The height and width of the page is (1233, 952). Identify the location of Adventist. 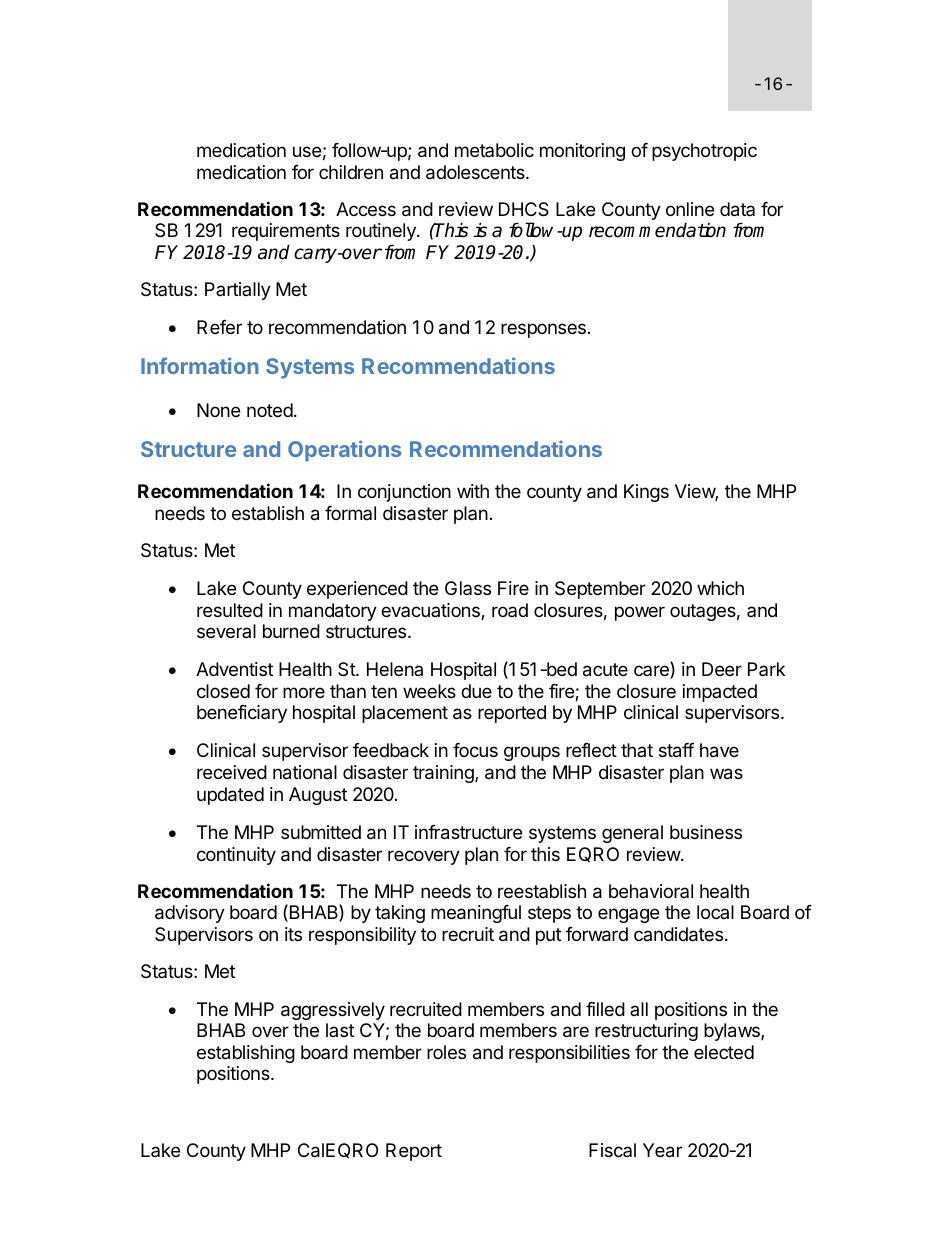
(234, 669).
